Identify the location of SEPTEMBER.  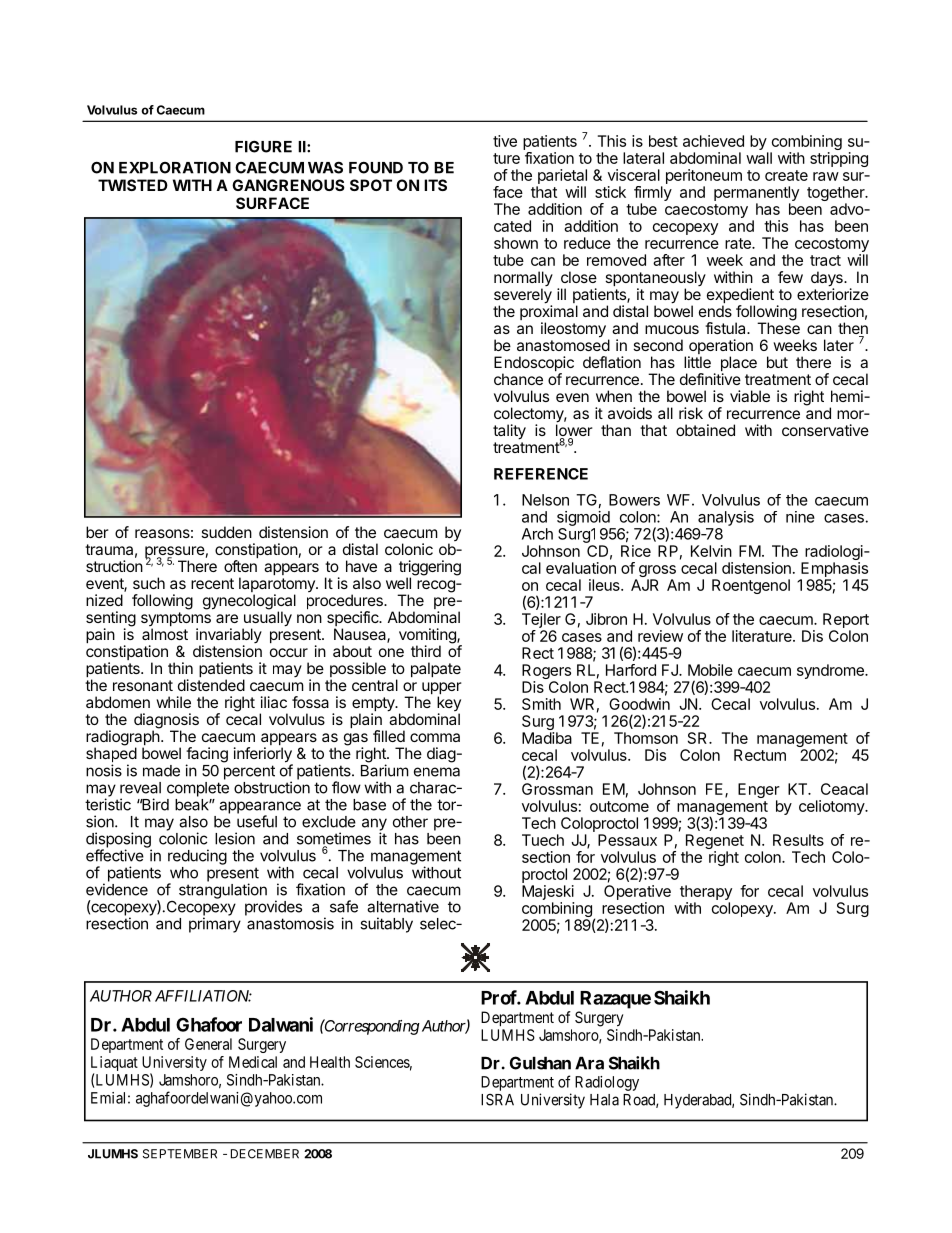
(180, 1154).
